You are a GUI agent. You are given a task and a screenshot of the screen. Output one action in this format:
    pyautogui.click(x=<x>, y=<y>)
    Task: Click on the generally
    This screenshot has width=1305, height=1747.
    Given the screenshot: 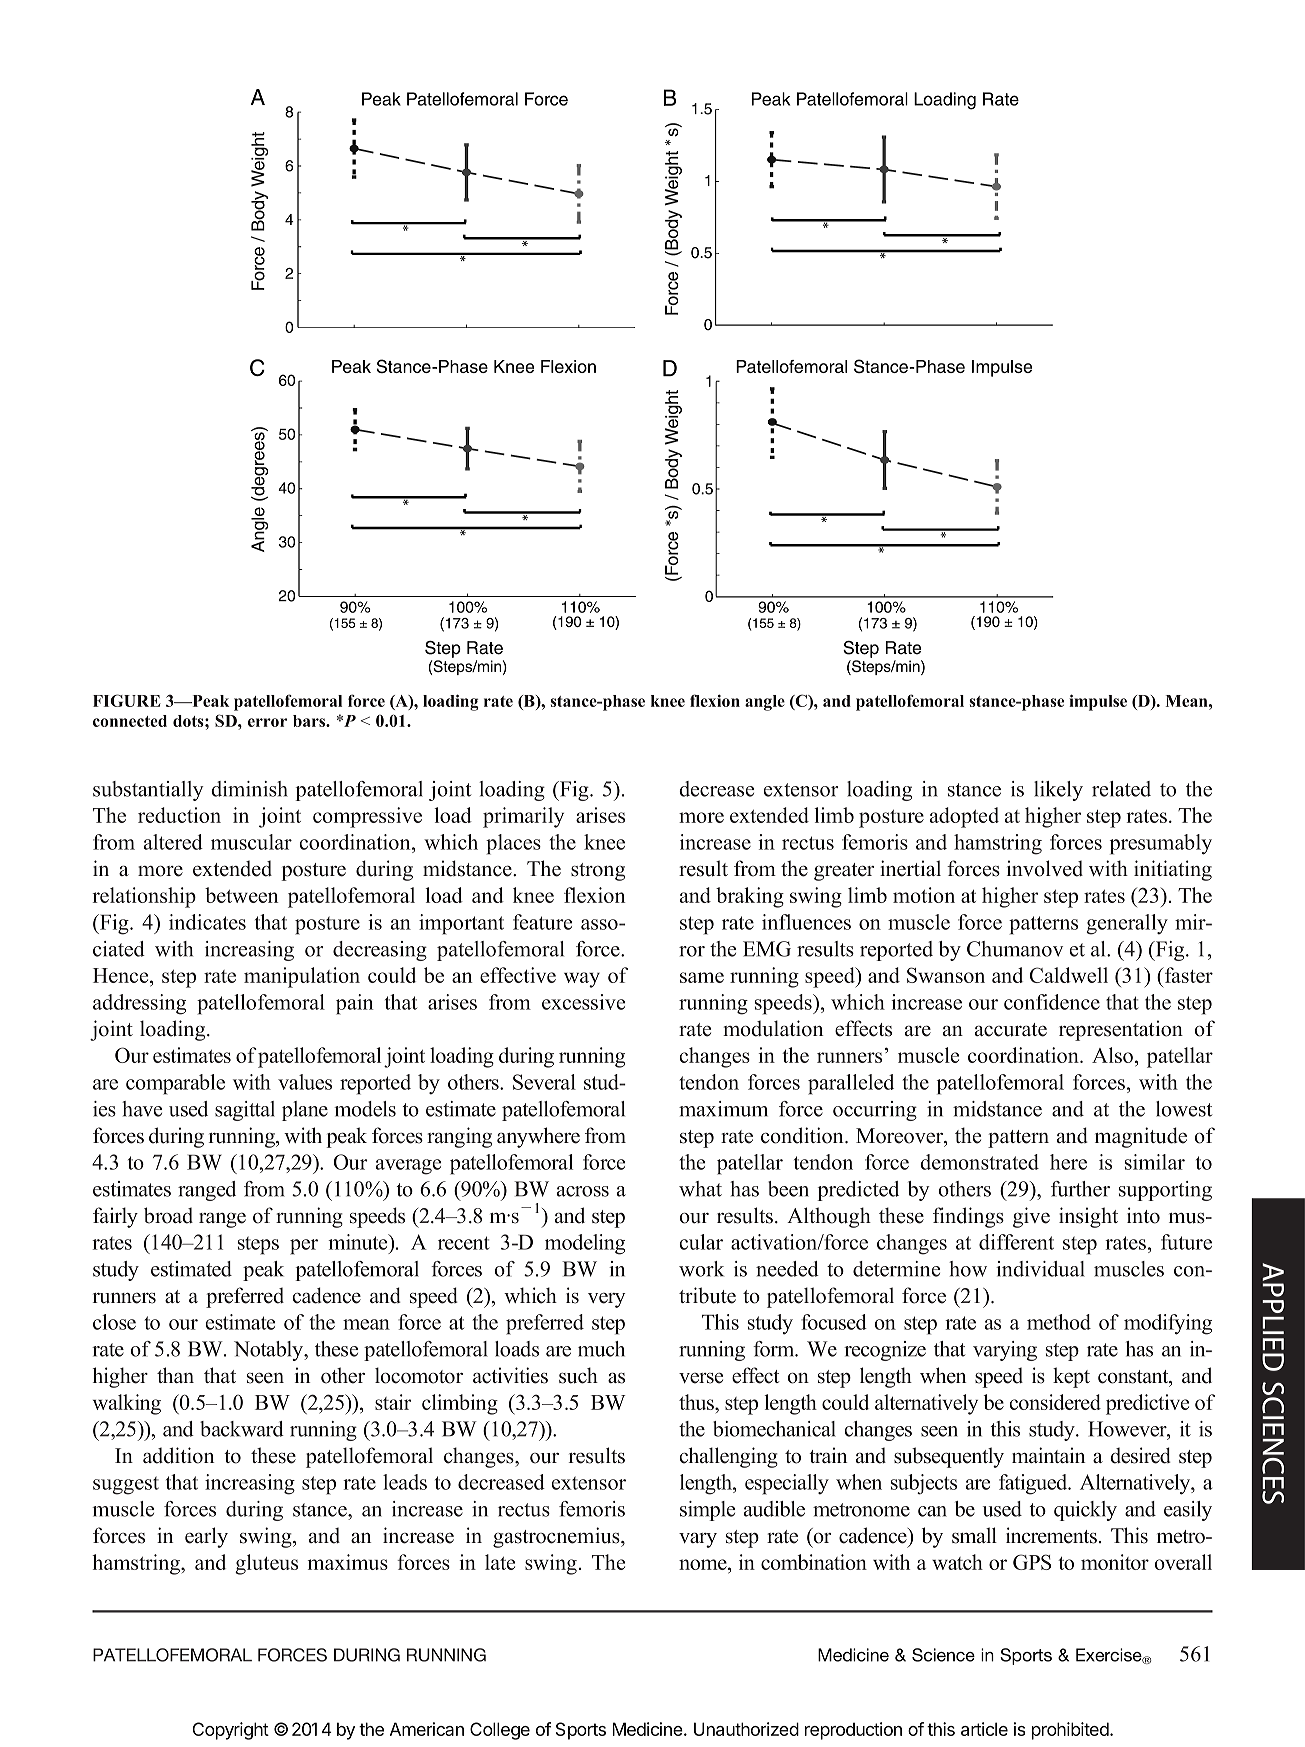 What is the action you would take?
    pyautogui.click(x=1127, y=924)
